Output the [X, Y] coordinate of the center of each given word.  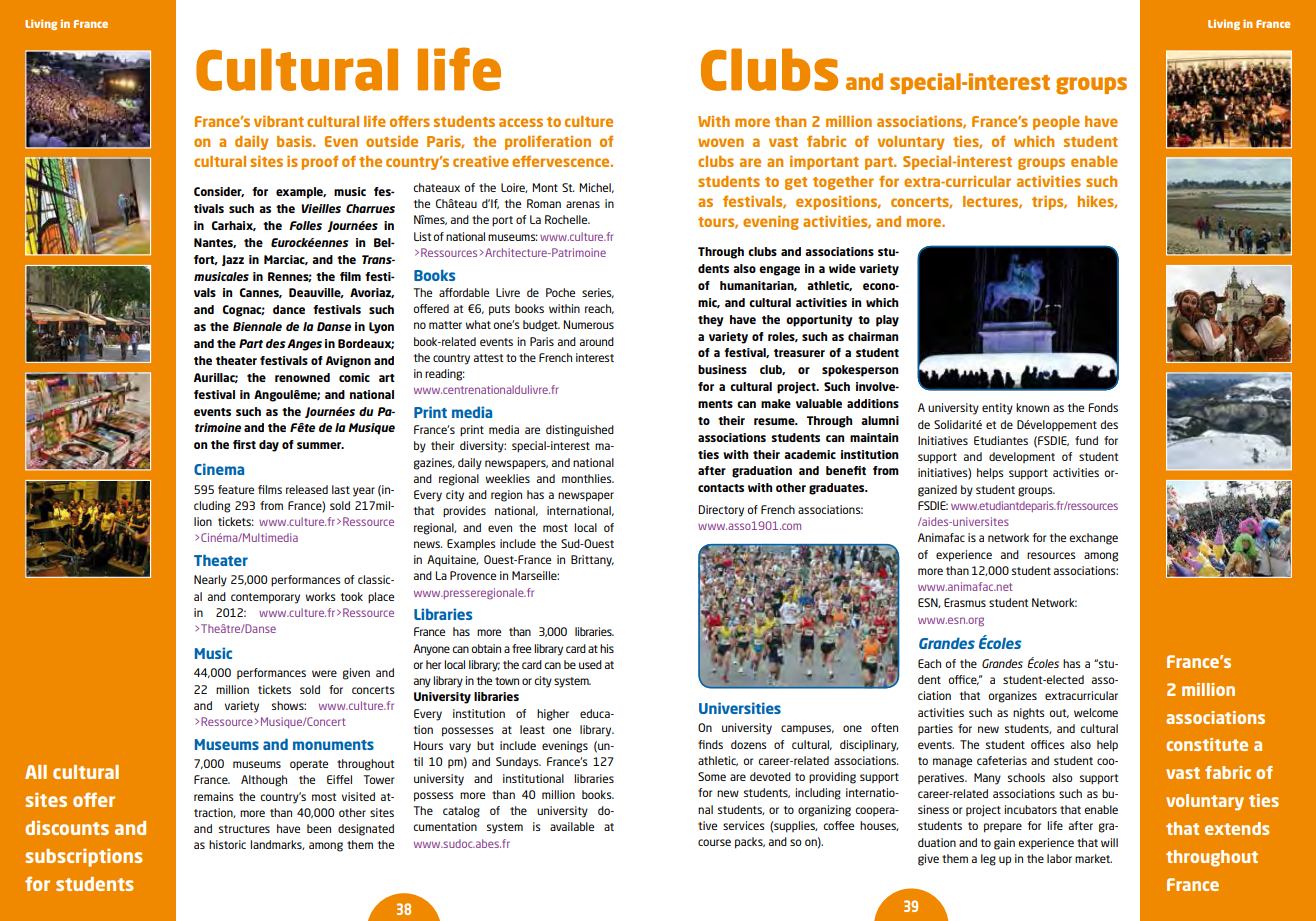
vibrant [279, 121]
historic [227, 844]
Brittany [592, 561]
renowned [302, 377]
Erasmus [965, 602]
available [572, 826]
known [1032, 407]
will [1109, 842]
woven [721, 142]
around [597, 341]
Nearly [210, 581]
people [1056, 123]
